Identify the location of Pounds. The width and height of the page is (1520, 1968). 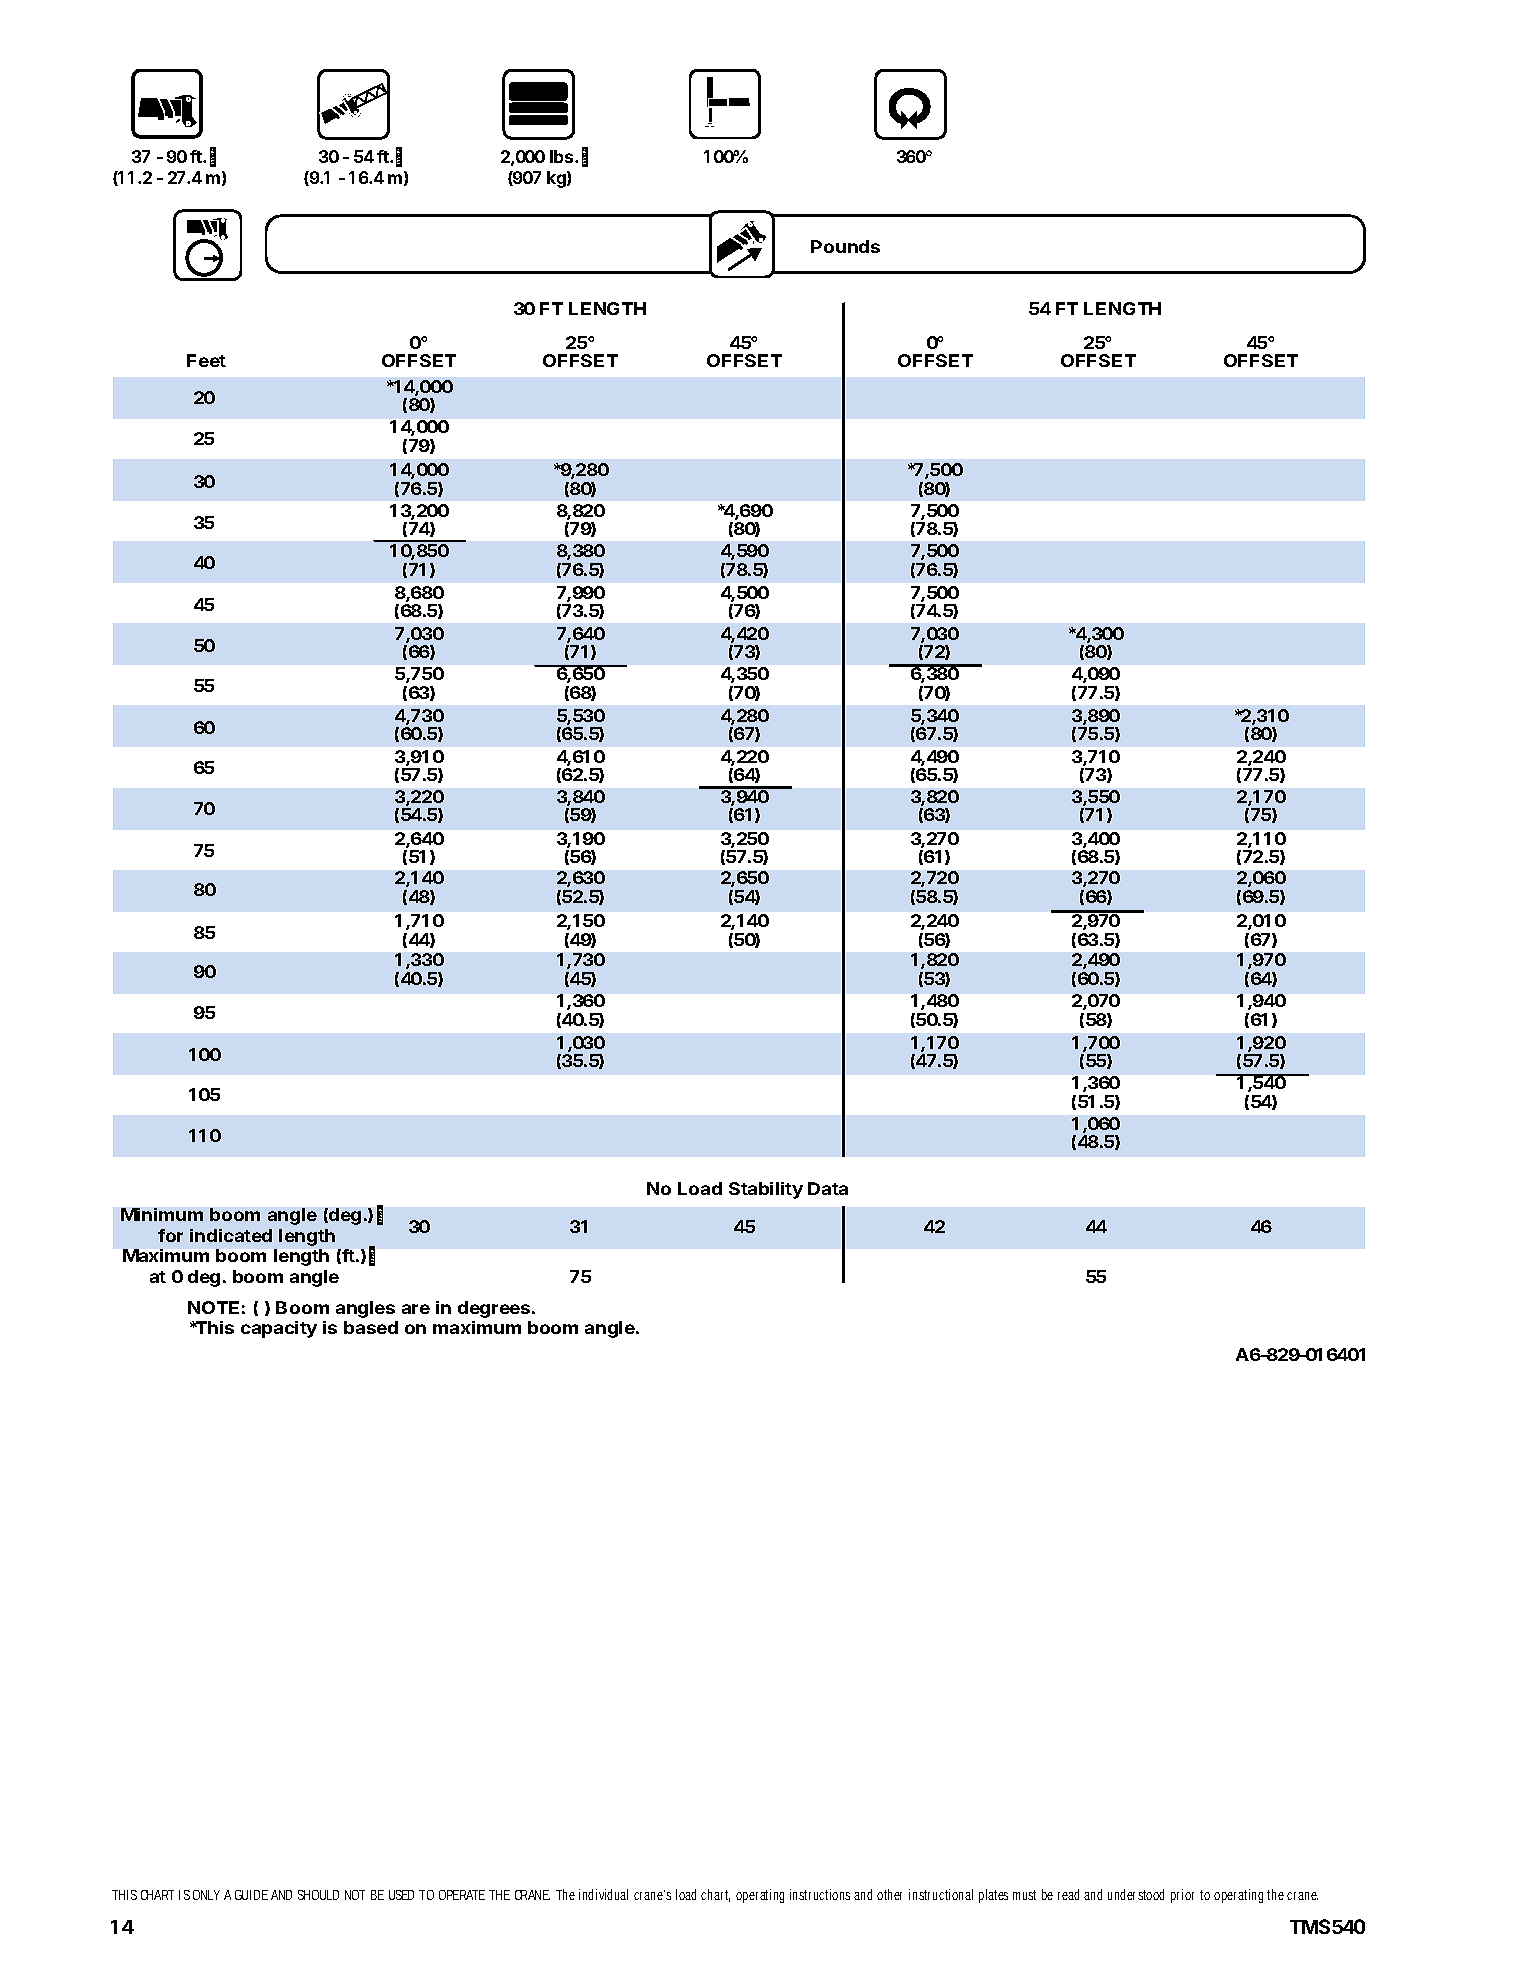
(845, 246).
